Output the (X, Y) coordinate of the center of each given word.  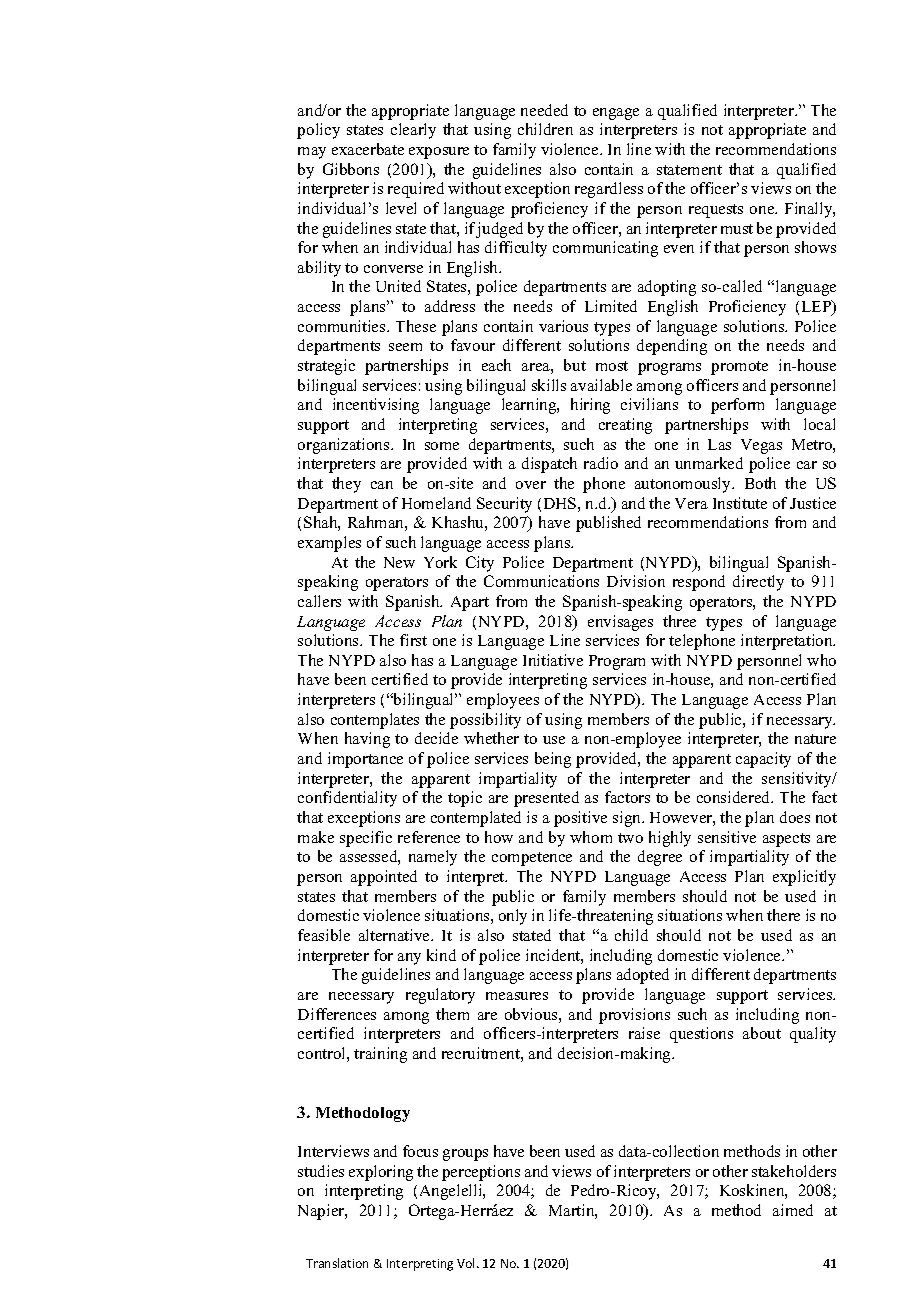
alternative (395, 935)
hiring (590, 406)
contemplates (375, 721)
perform (737, 406)
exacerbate (368, 149)
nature (815, 739)
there (783, 915)
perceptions (481, 1173)
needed (544, 110)
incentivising (376, 406)
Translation (337, 1263)
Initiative (553, 660)
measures (517, 996)
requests (716, 211)
